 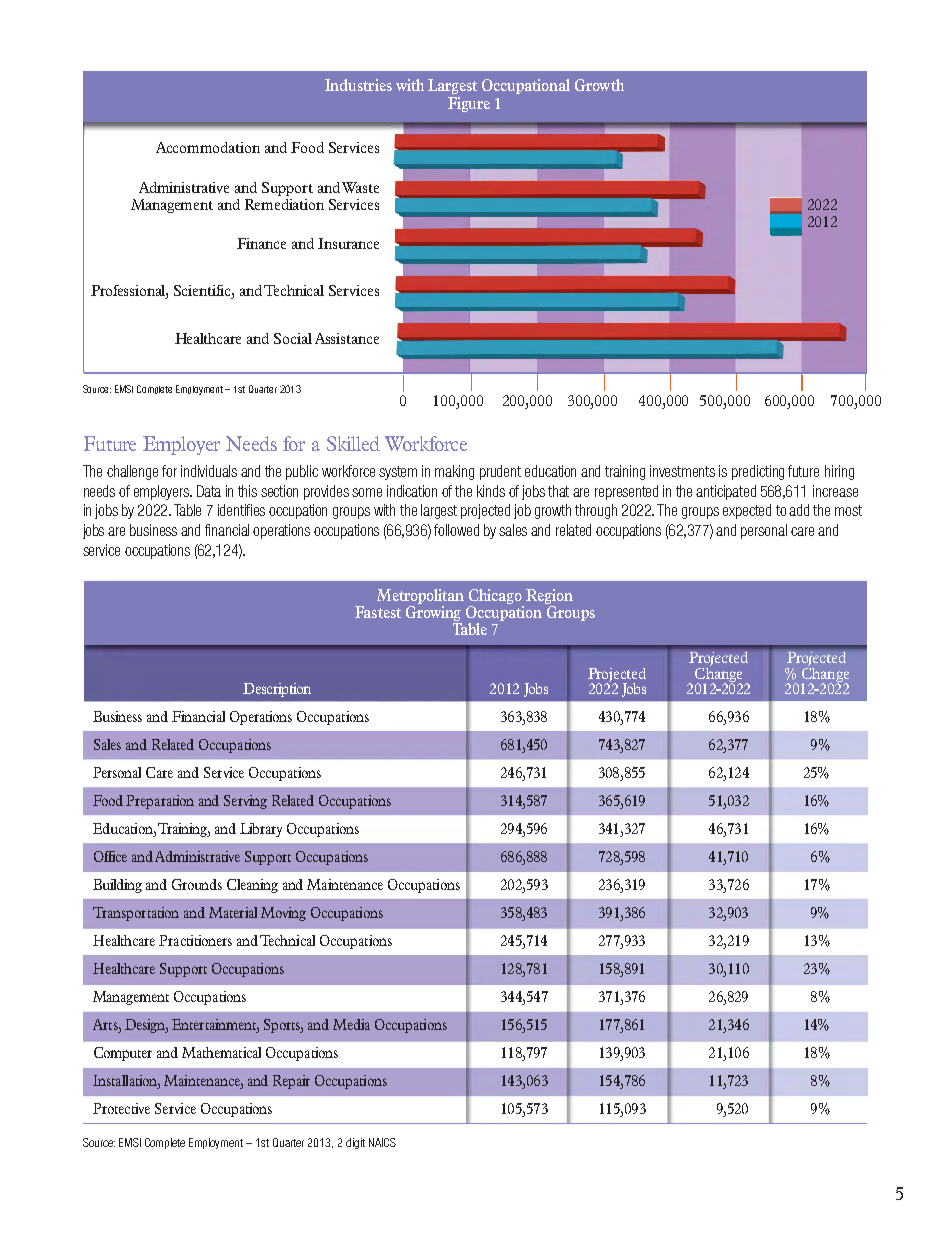 I want to click on Moving, so click(x=283, y=914).
